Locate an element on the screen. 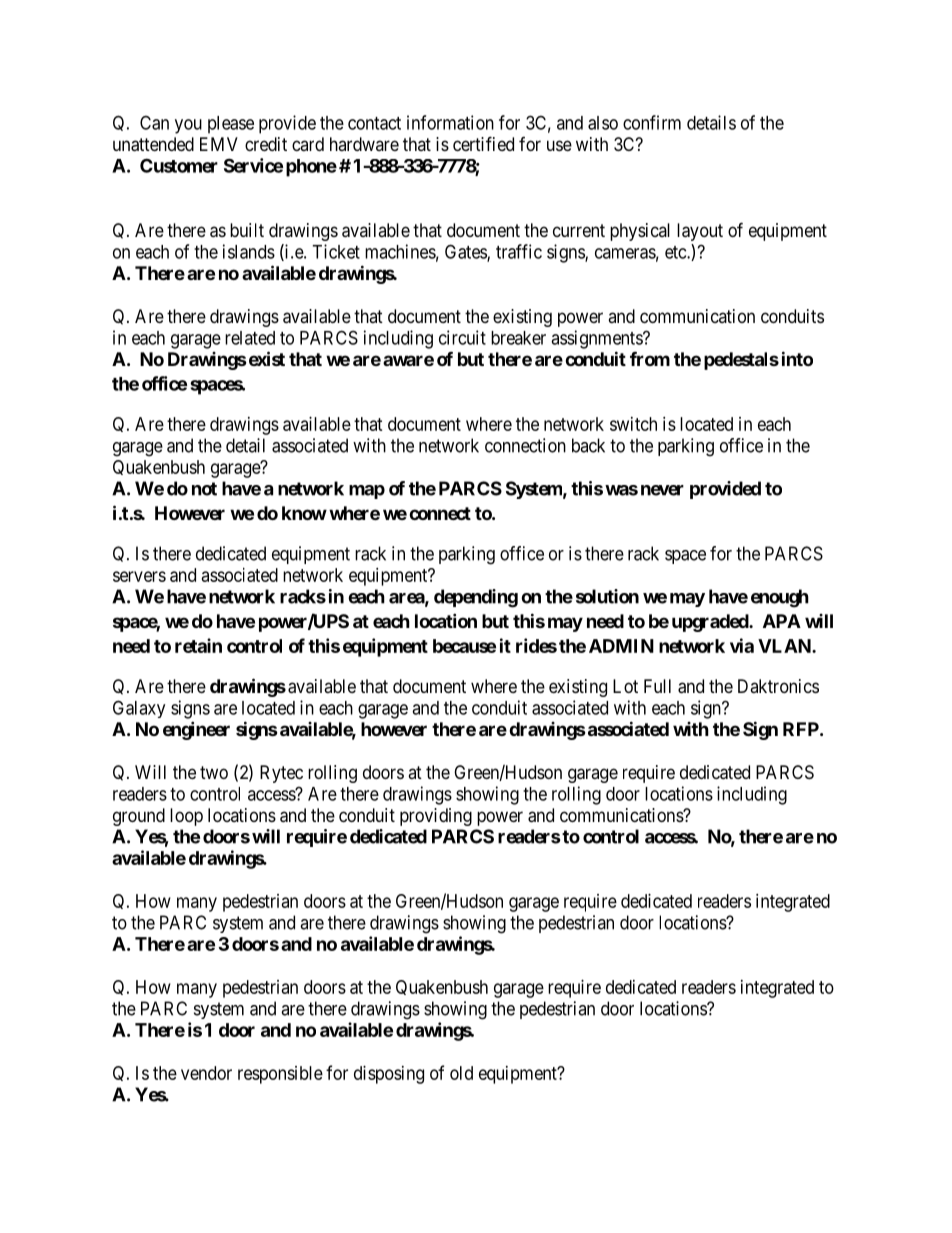  confirm is located at coordinates (652, 122).
